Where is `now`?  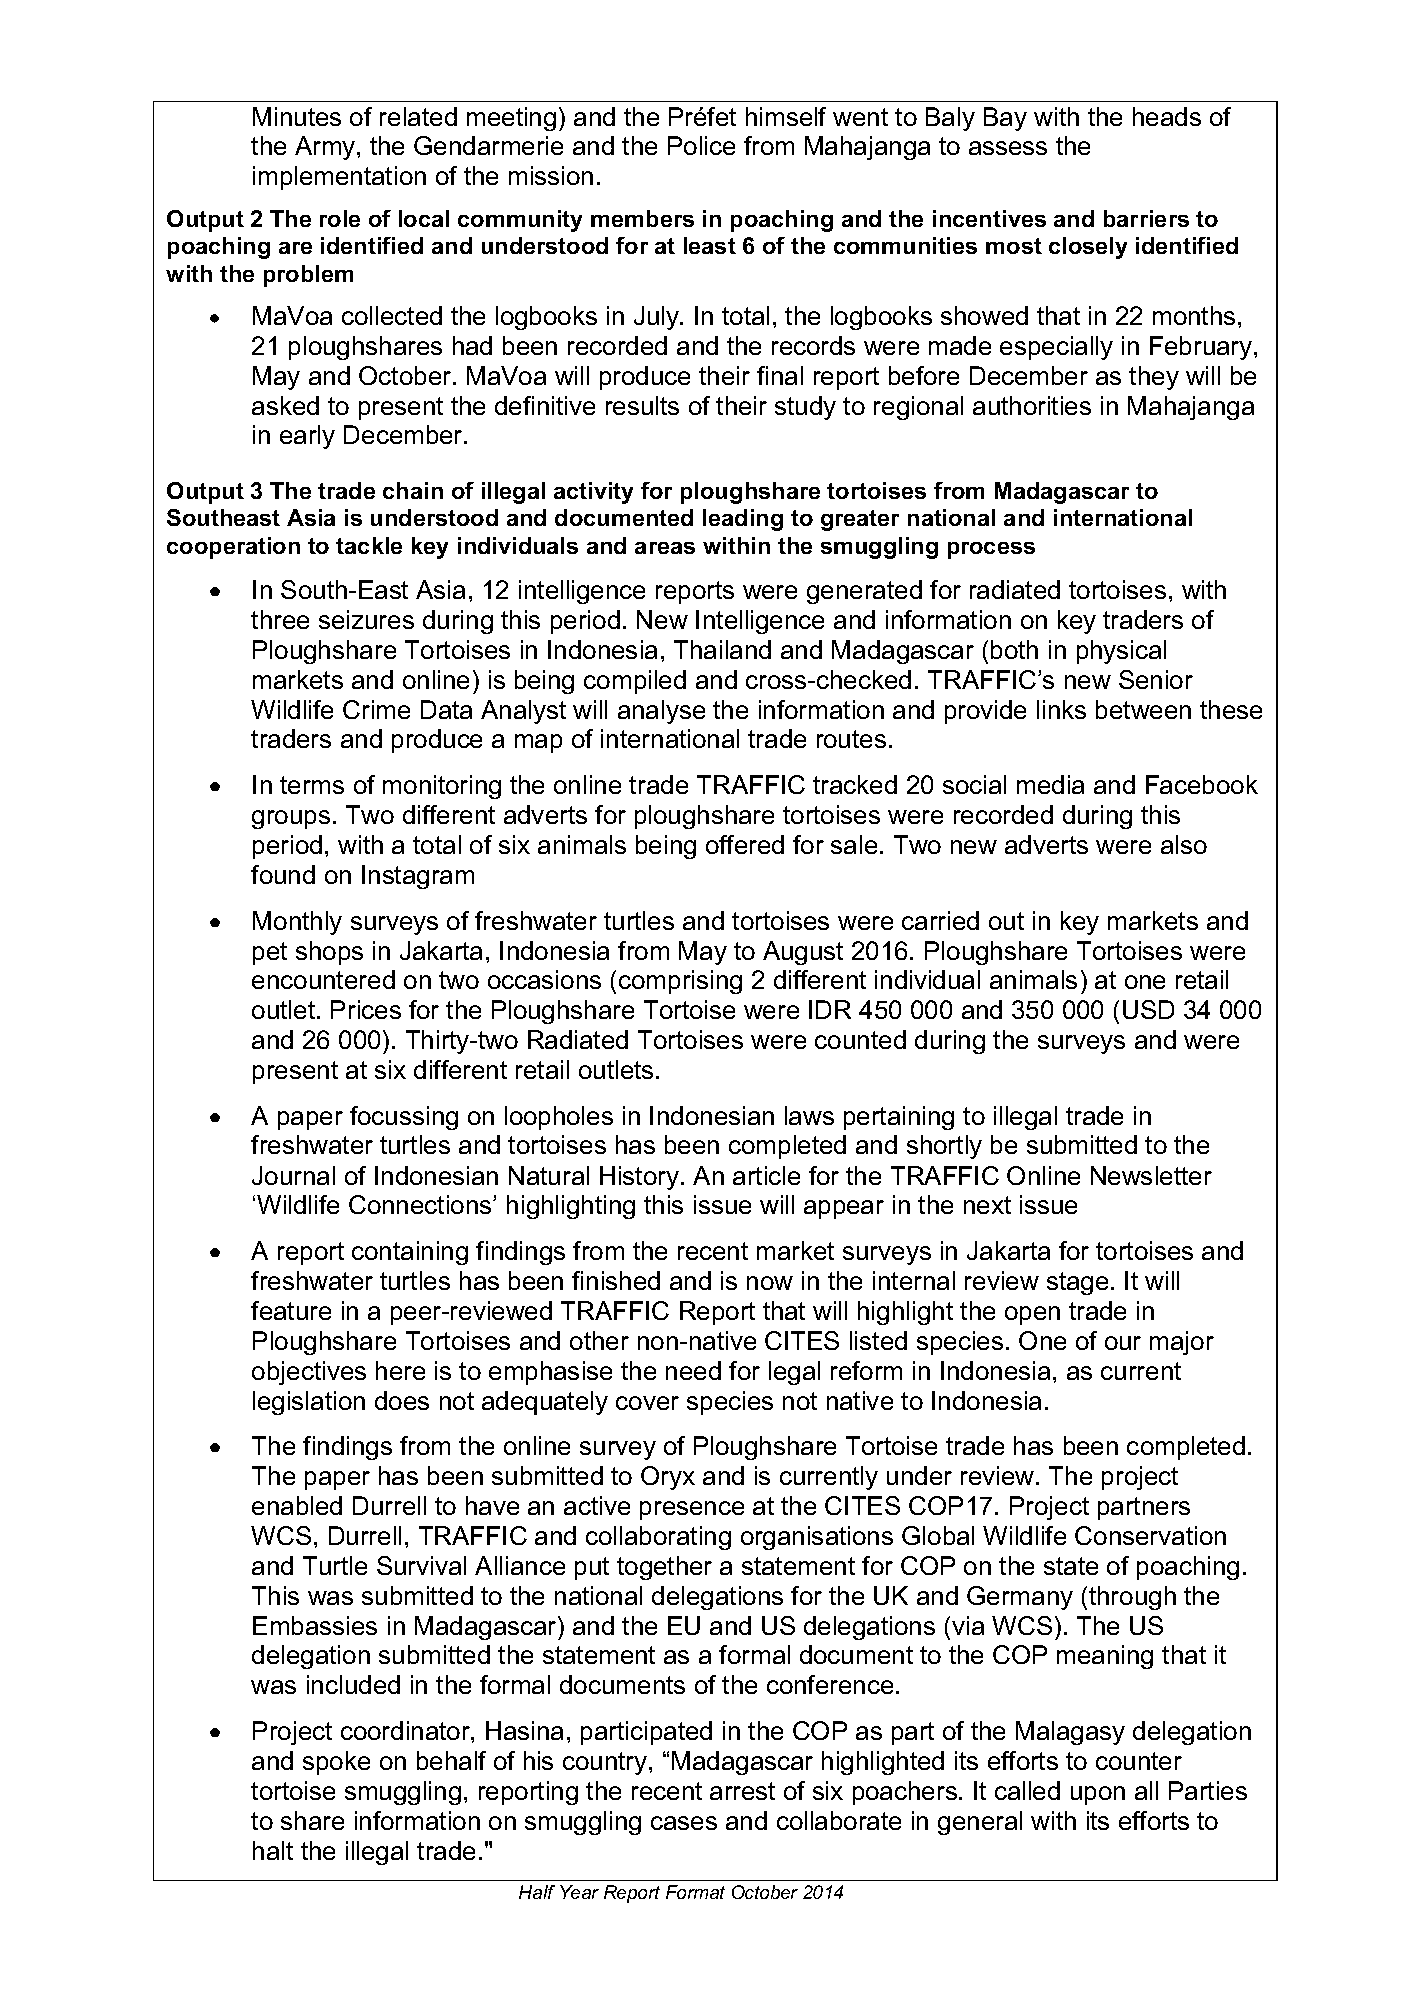
now is located at coordinates (770, 1283).
